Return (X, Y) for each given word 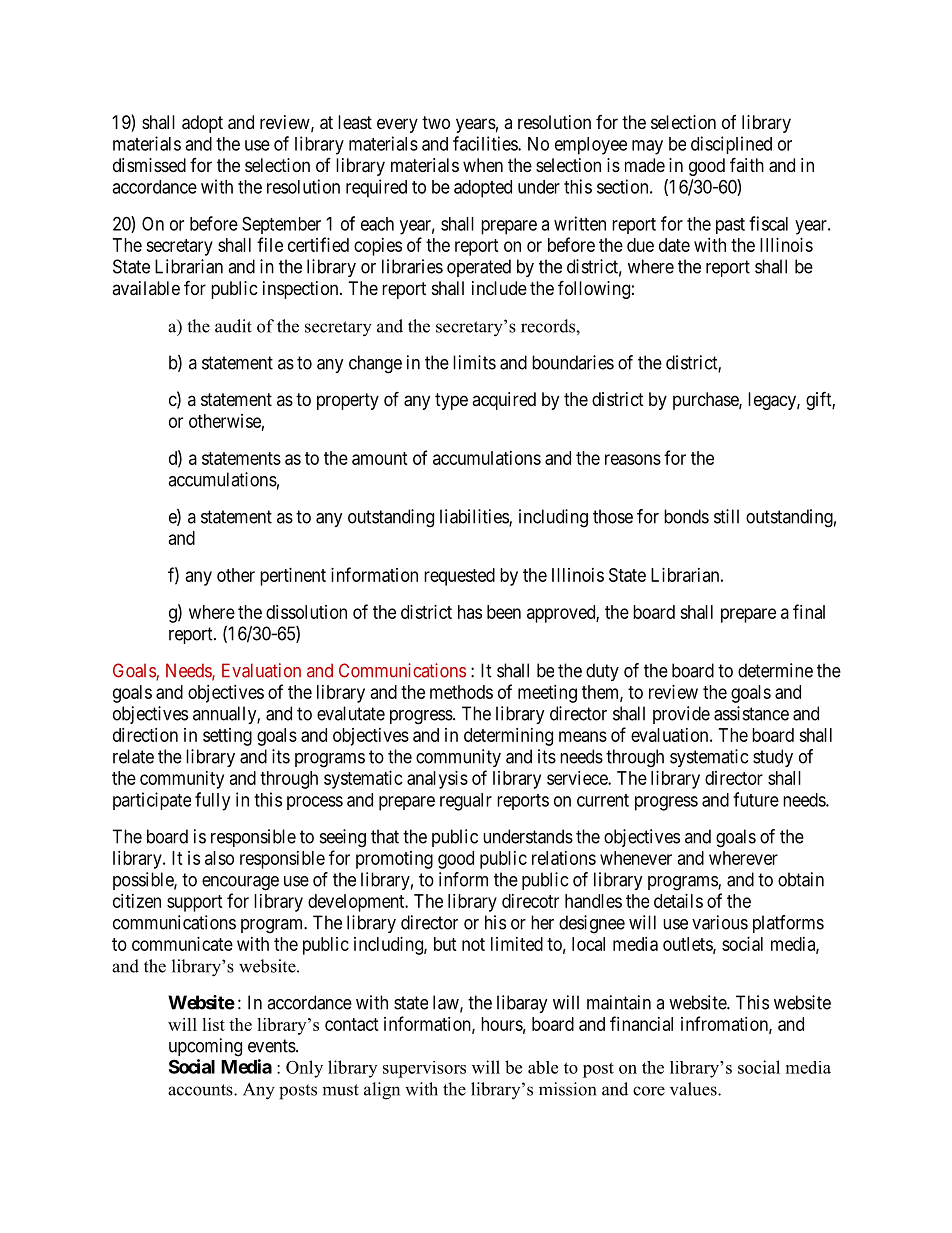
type (451, 401)
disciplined (731, 145)
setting (227, 737)
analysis (437, 780)
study (773, 758)
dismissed (149, 165)
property (348, 401)
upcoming (205, 1047)
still (726, 516)
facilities (486, 143)
